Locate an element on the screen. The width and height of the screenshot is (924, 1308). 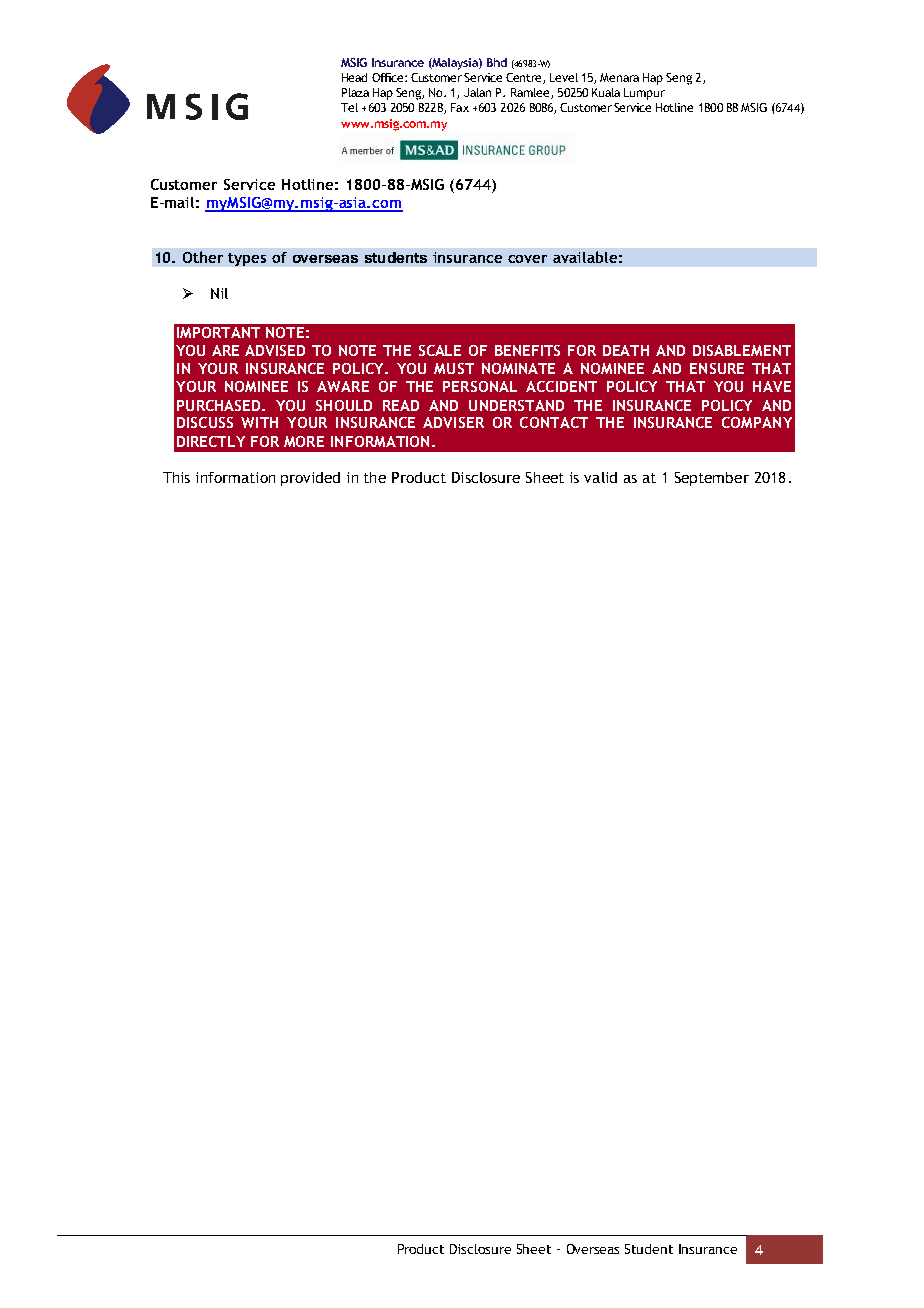
cover is located at coordinates (527, 259).
